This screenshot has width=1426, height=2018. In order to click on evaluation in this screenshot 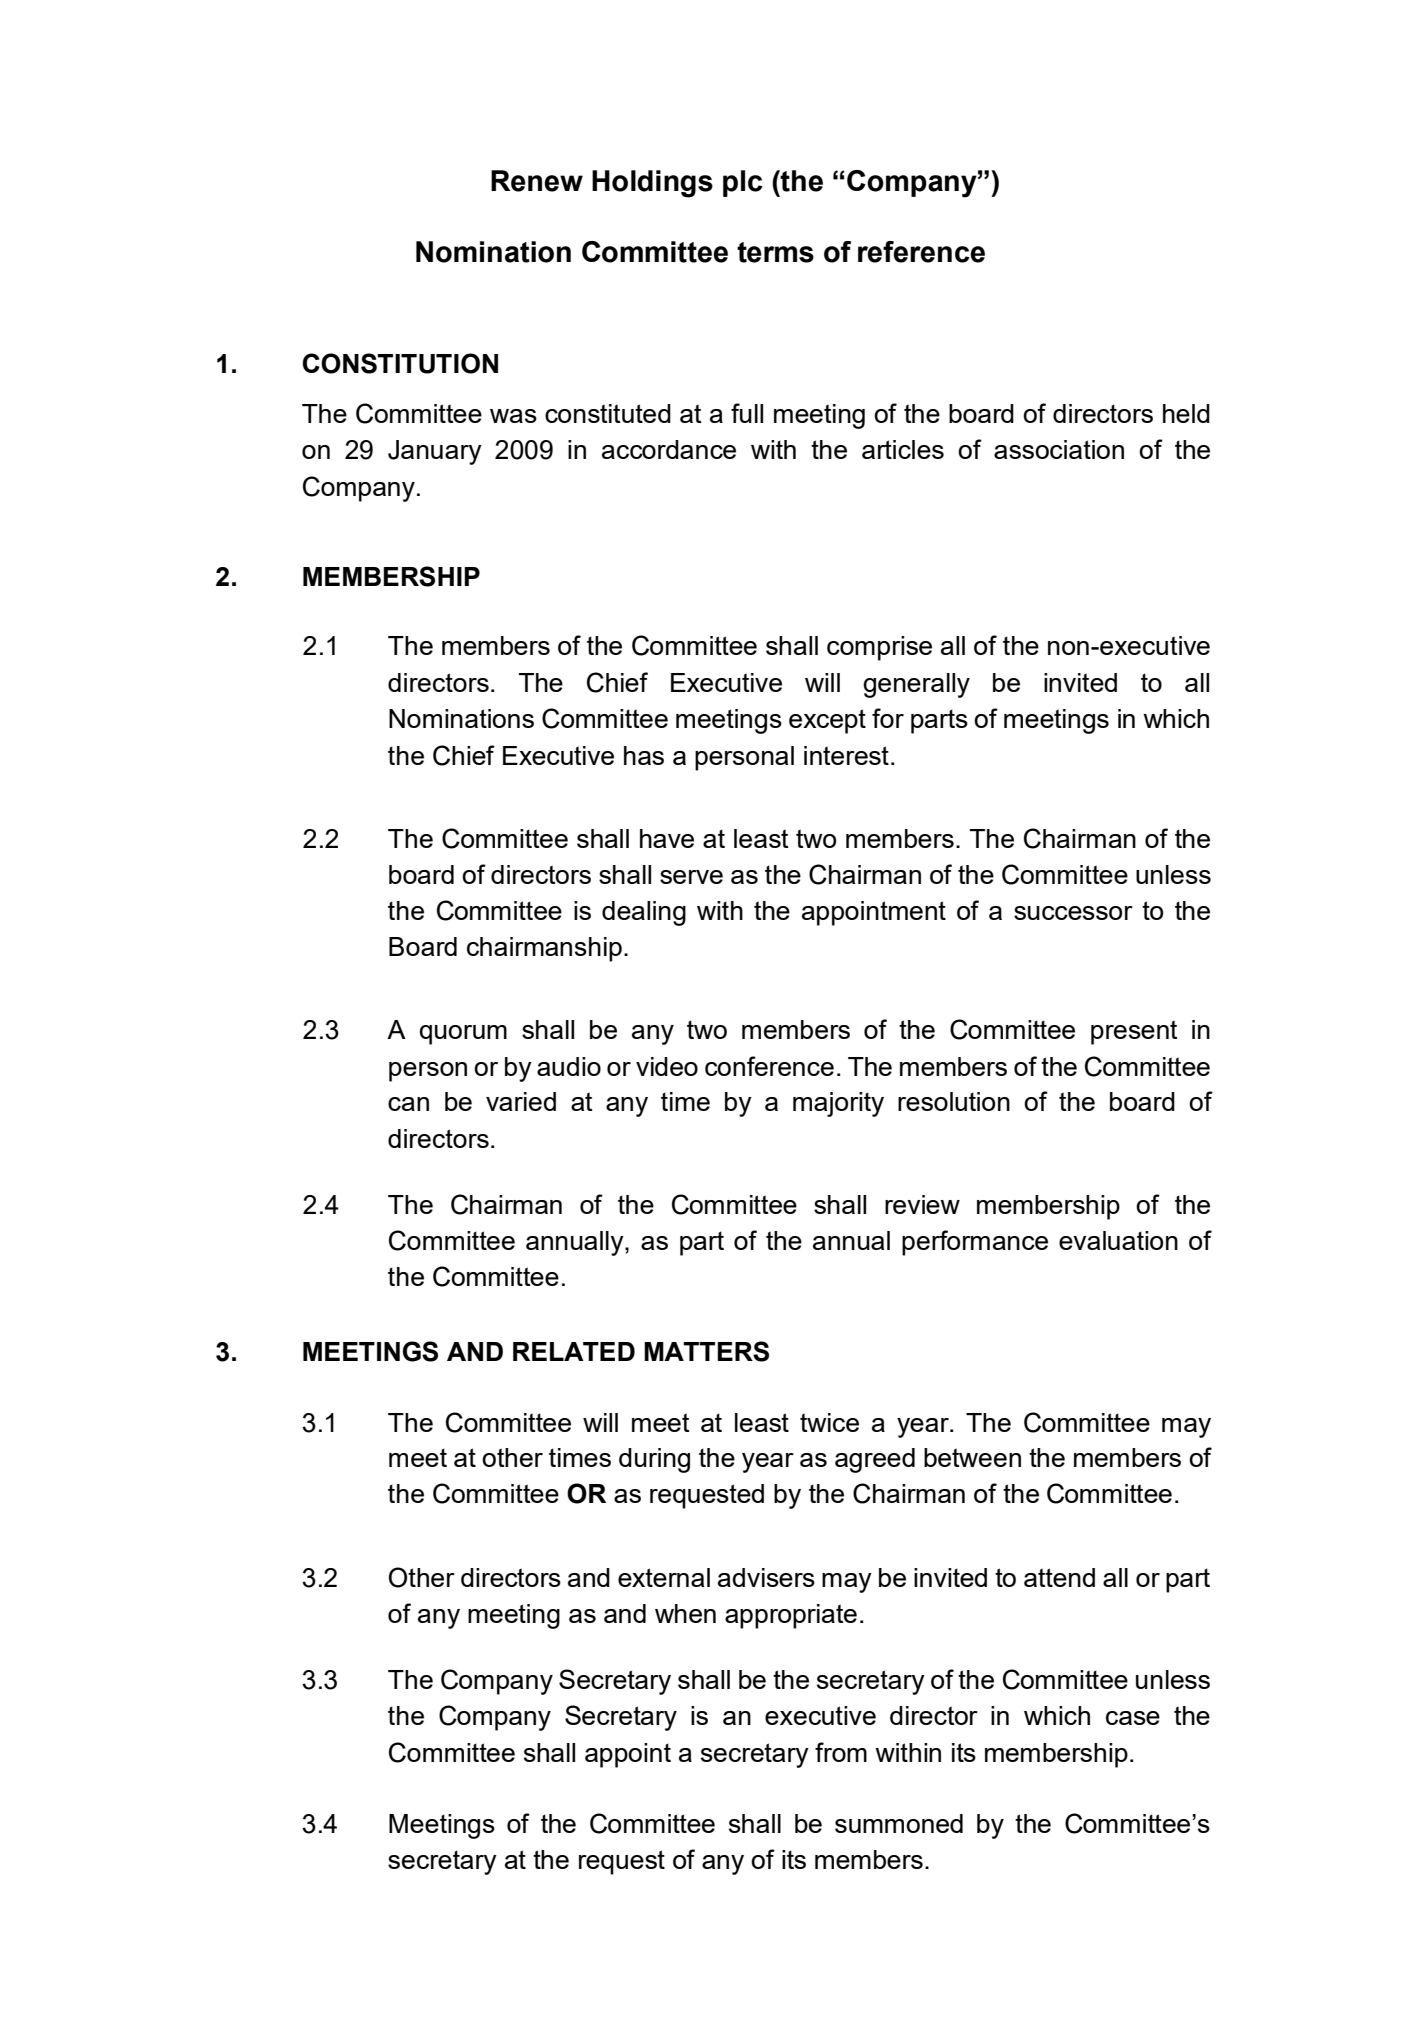, I will do `click(1118, 1240)`.
